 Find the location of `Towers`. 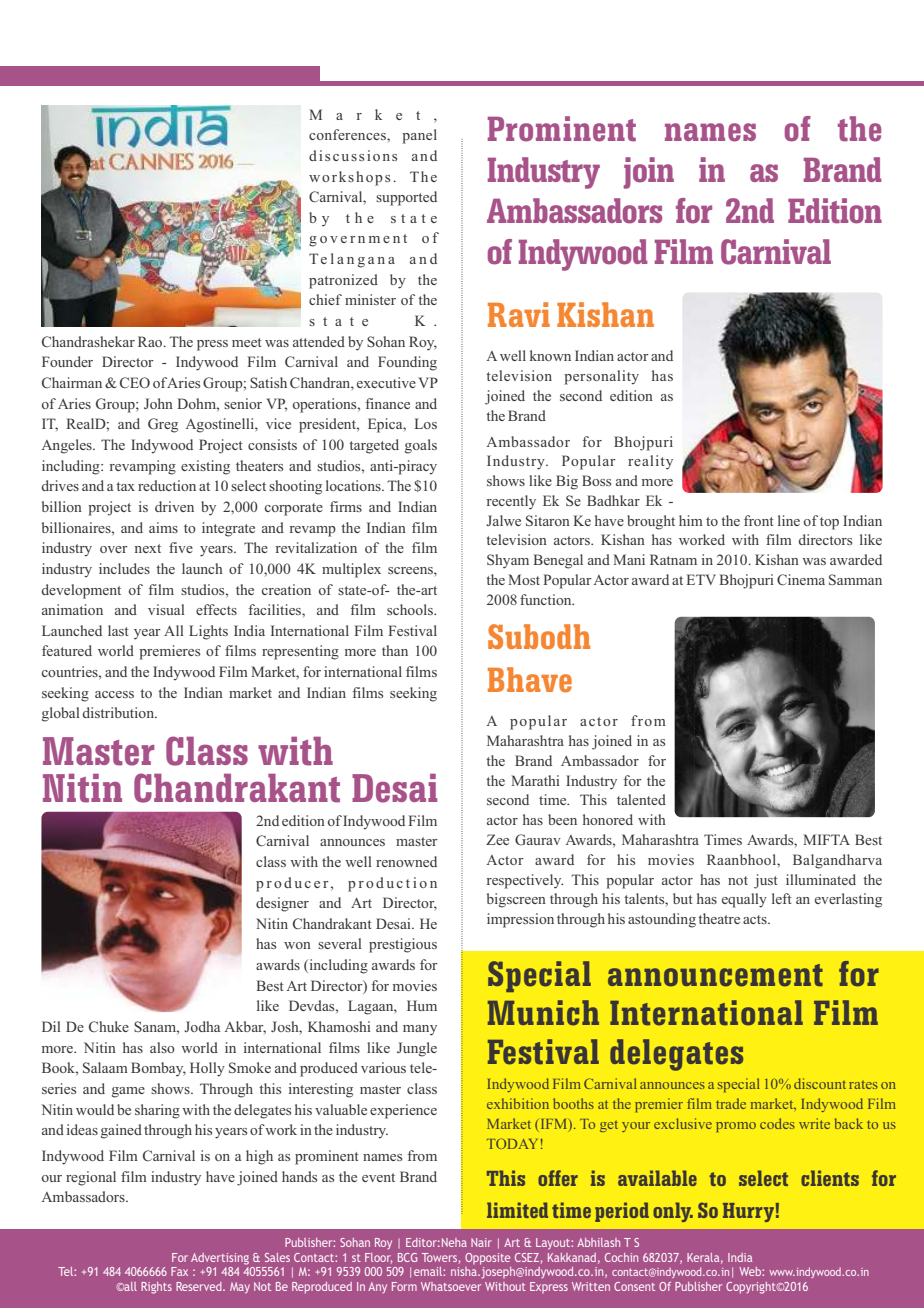

Towers is located at coordinates (439, 1257).
